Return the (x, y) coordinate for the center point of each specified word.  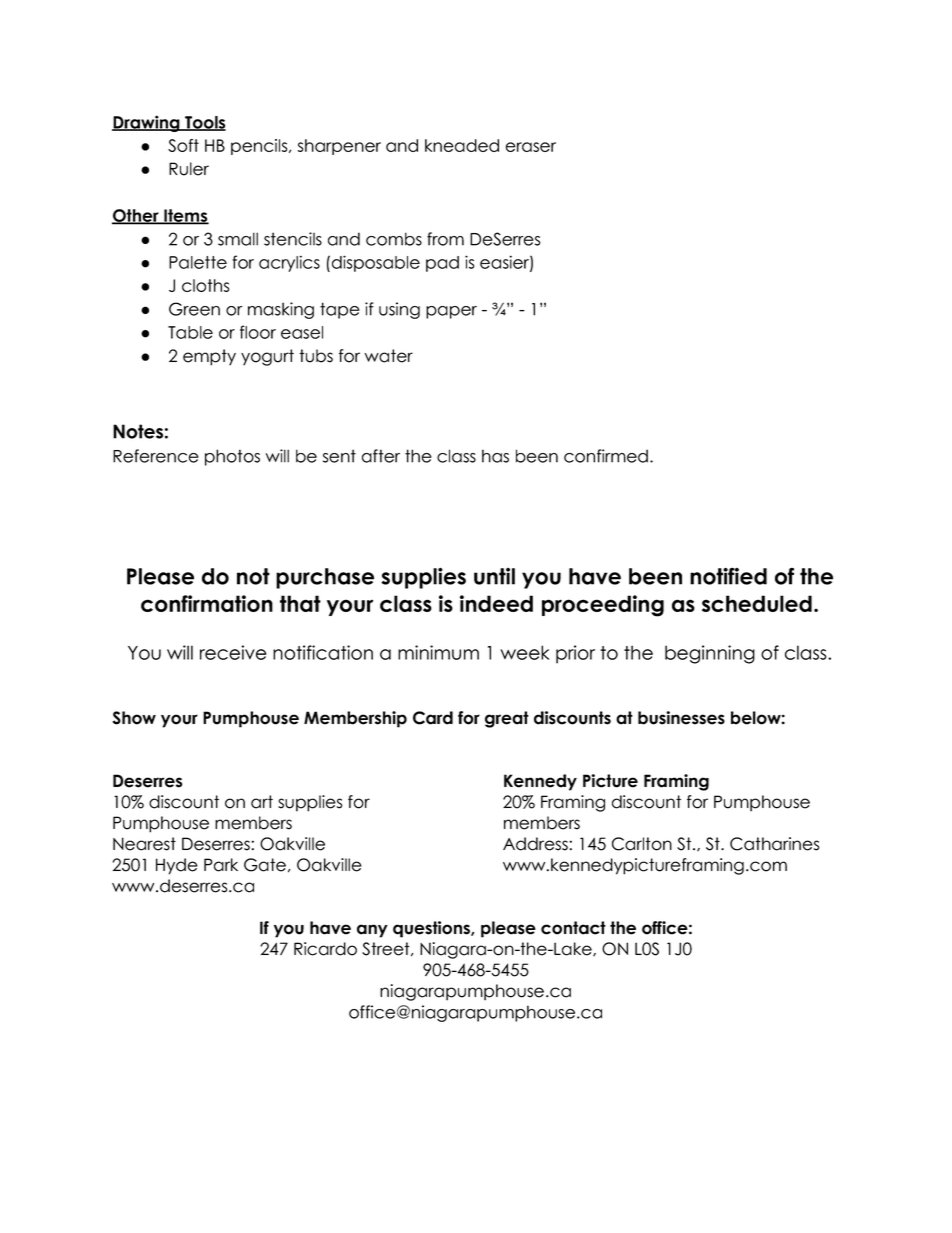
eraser (531, 147)
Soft (183, 145)
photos (232, 457)
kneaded (462, 145)
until (494, 576)
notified (728, 576)
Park (221, 865)
